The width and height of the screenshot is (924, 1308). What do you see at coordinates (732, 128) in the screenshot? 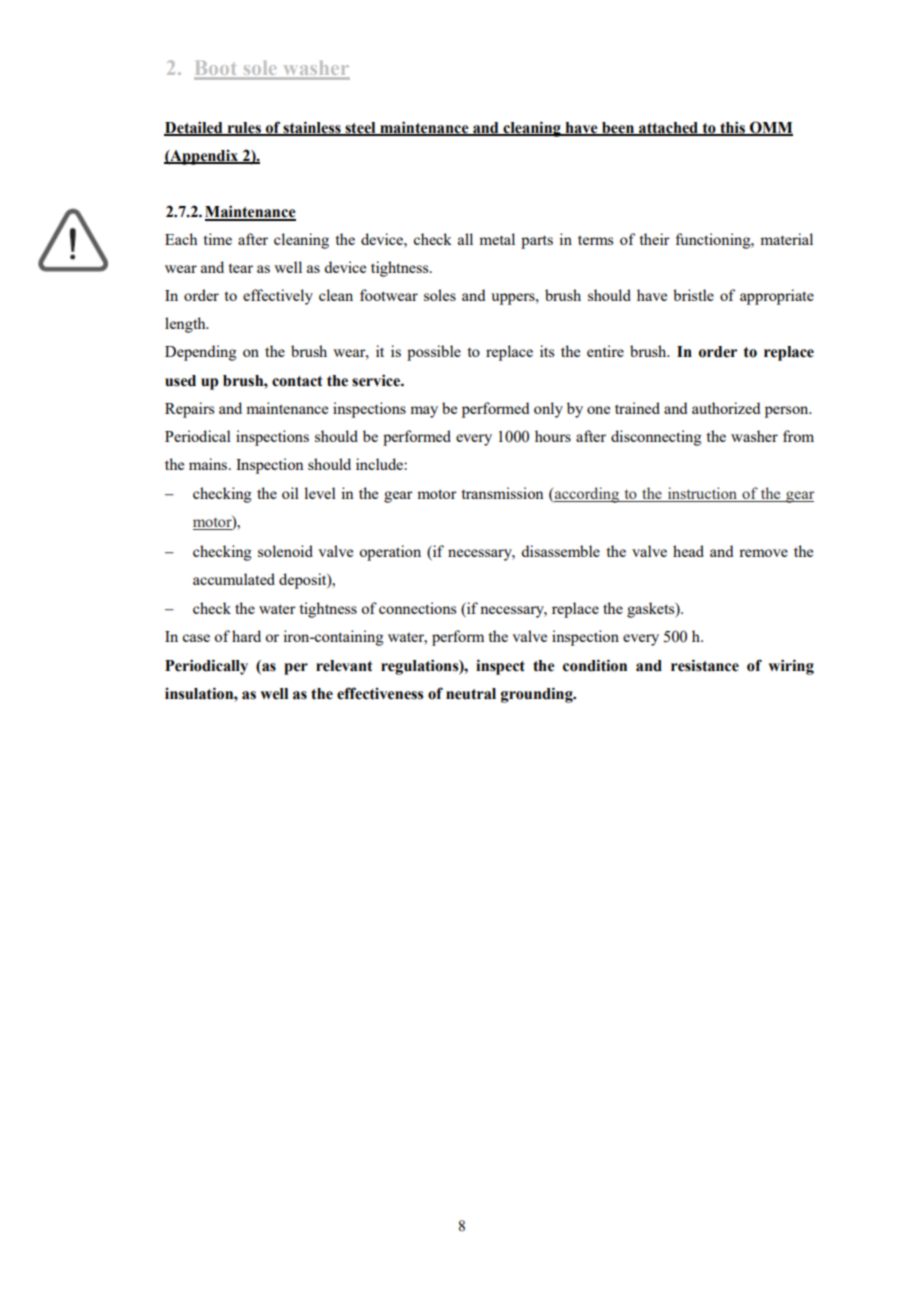
I see `this` at bounding box center [732, 128].
